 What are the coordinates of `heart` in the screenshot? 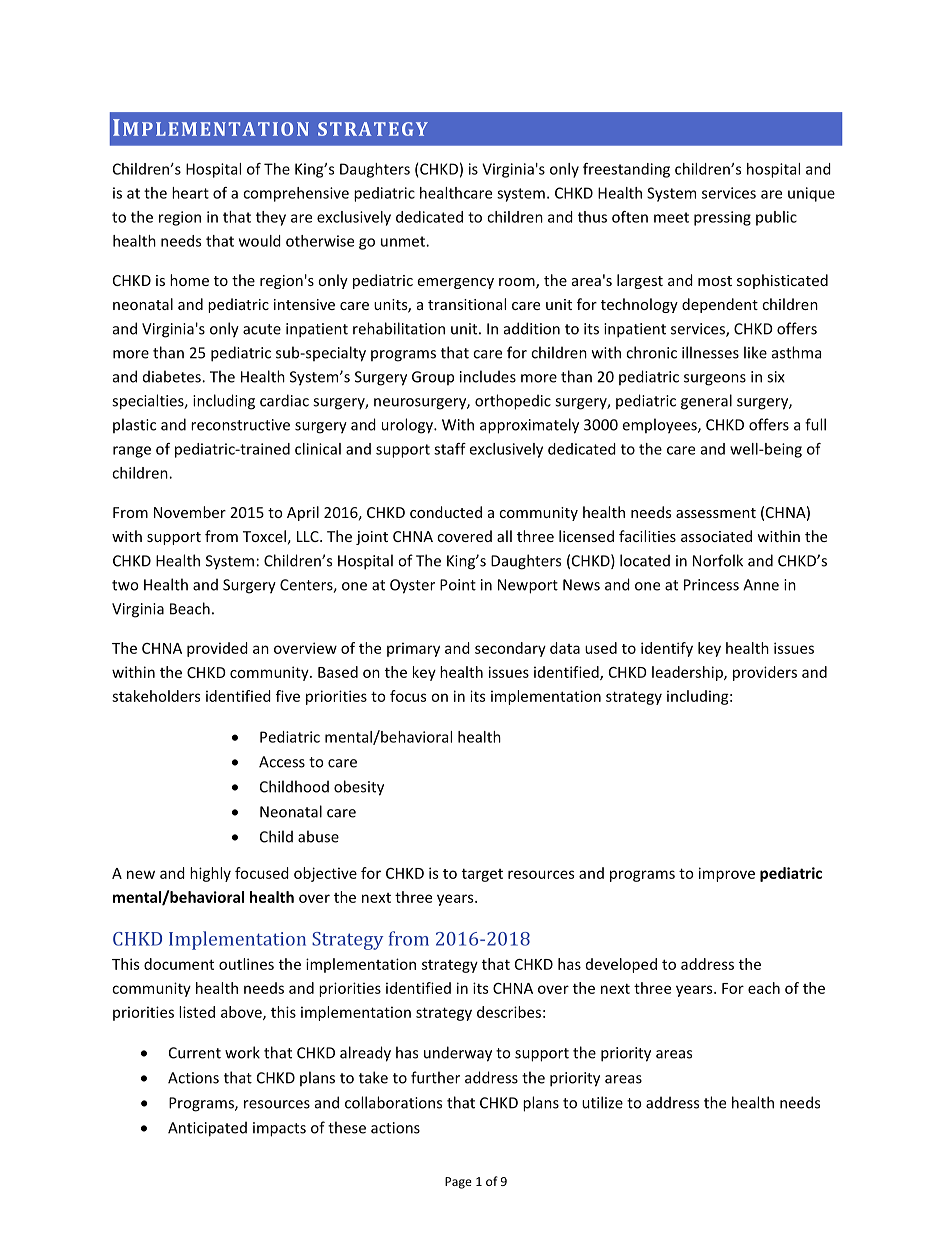 It's located at (190, 193).
